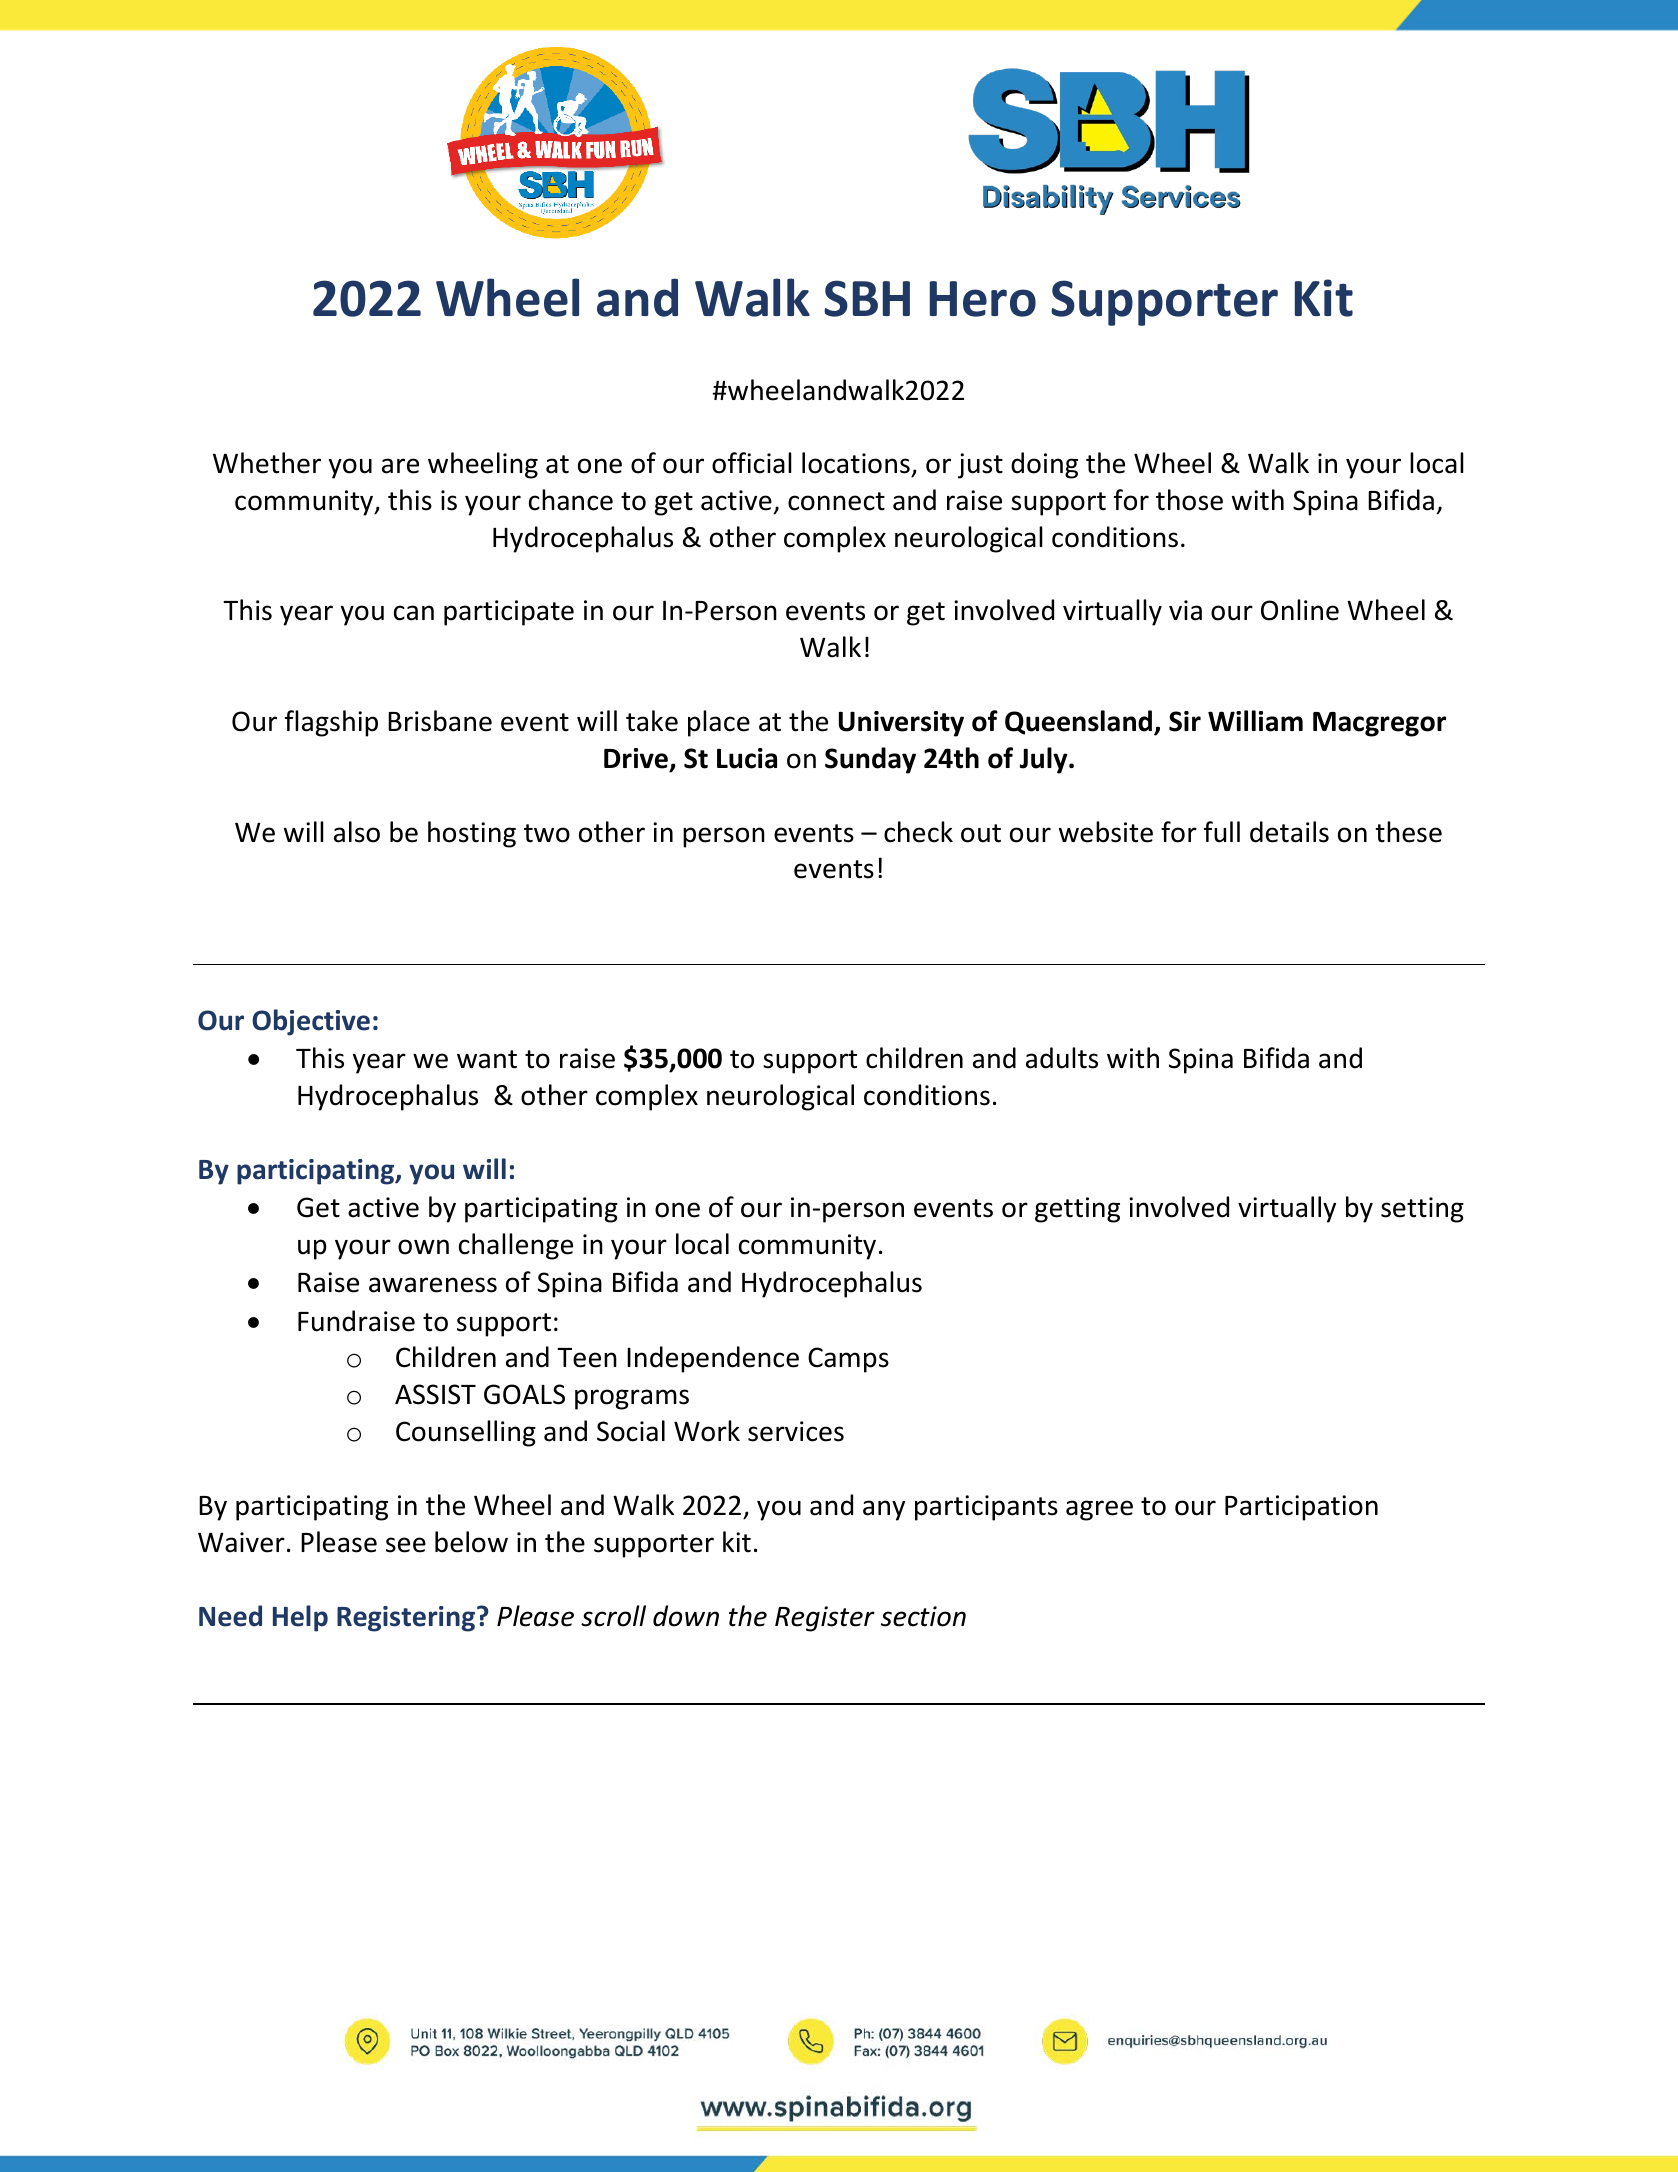 The height and width of the screenshot is (2172, 1678). Describe the element at coordinates (406, 1545) in the screenshot. I see `see` at that location.
